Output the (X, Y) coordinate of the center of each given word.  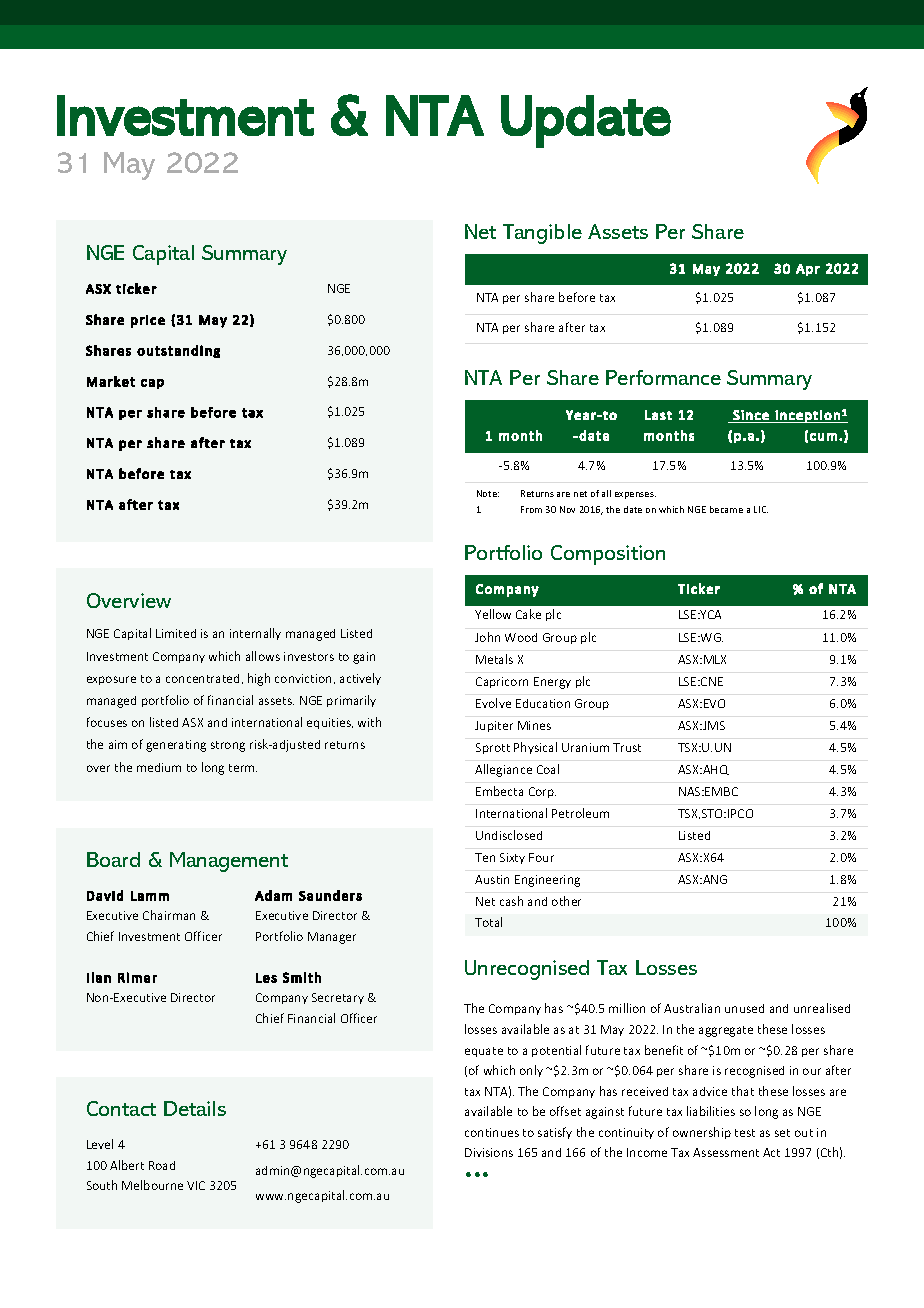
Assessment (726, 1152)
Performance (663, 377)
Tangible (542, 234)
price (148, 321)
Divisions (489, 1152)
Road (162, 1165)
